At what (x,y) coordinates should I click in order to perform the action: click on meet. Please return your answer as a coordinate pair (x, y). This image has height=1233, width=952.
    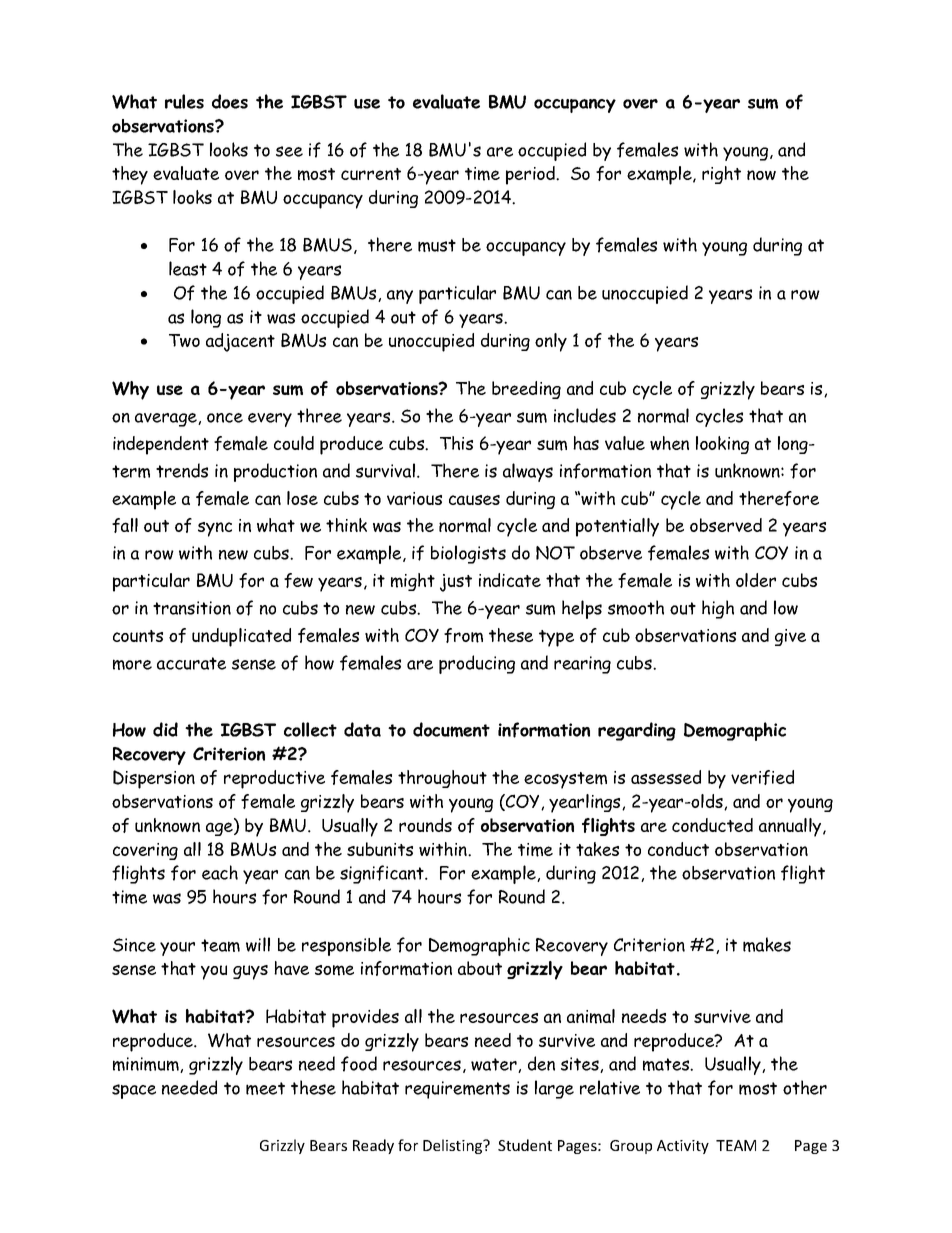
    Looking at the image, I should click on (265, 1088).
